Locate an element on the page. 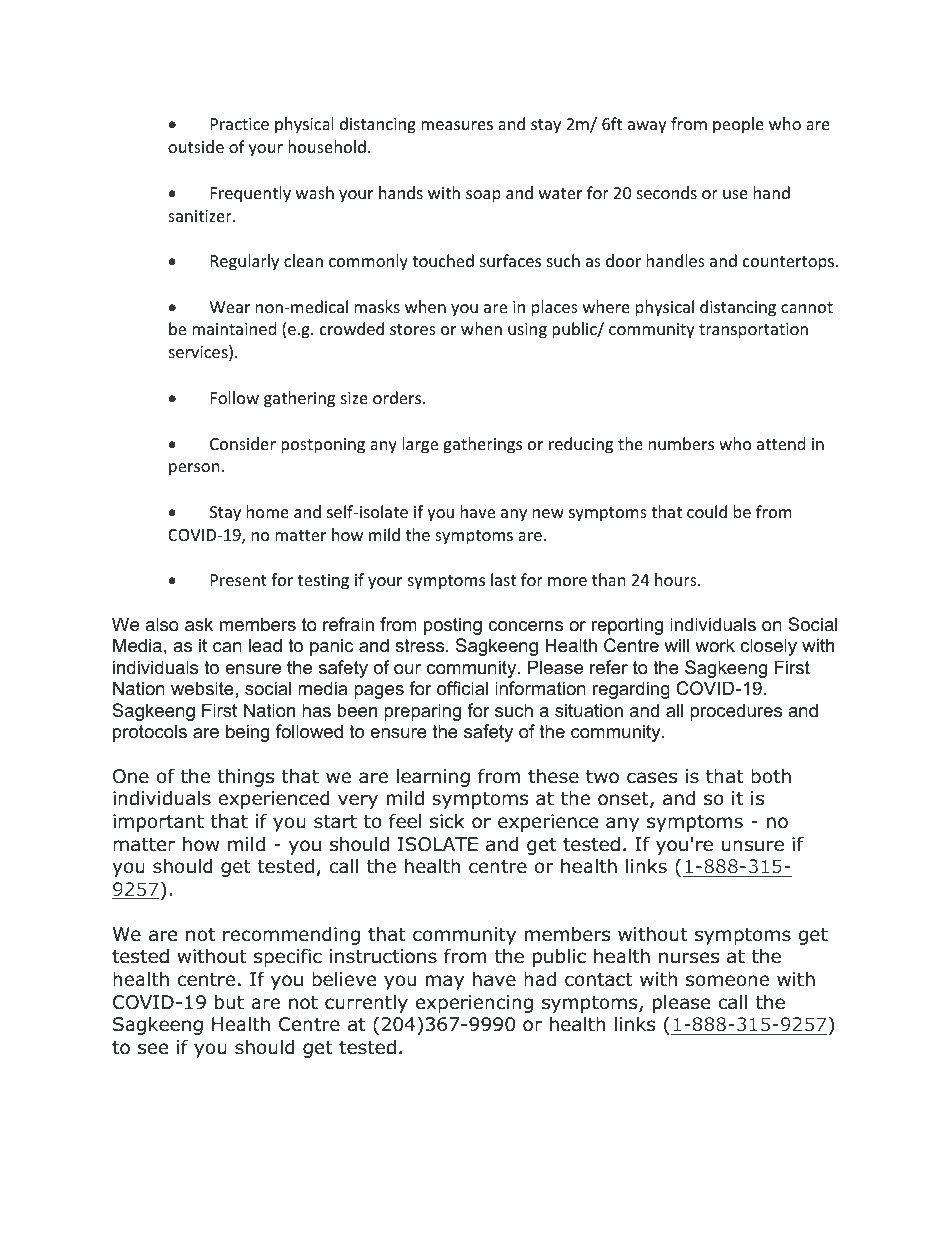  outside is located at coordinates (196, 146).
